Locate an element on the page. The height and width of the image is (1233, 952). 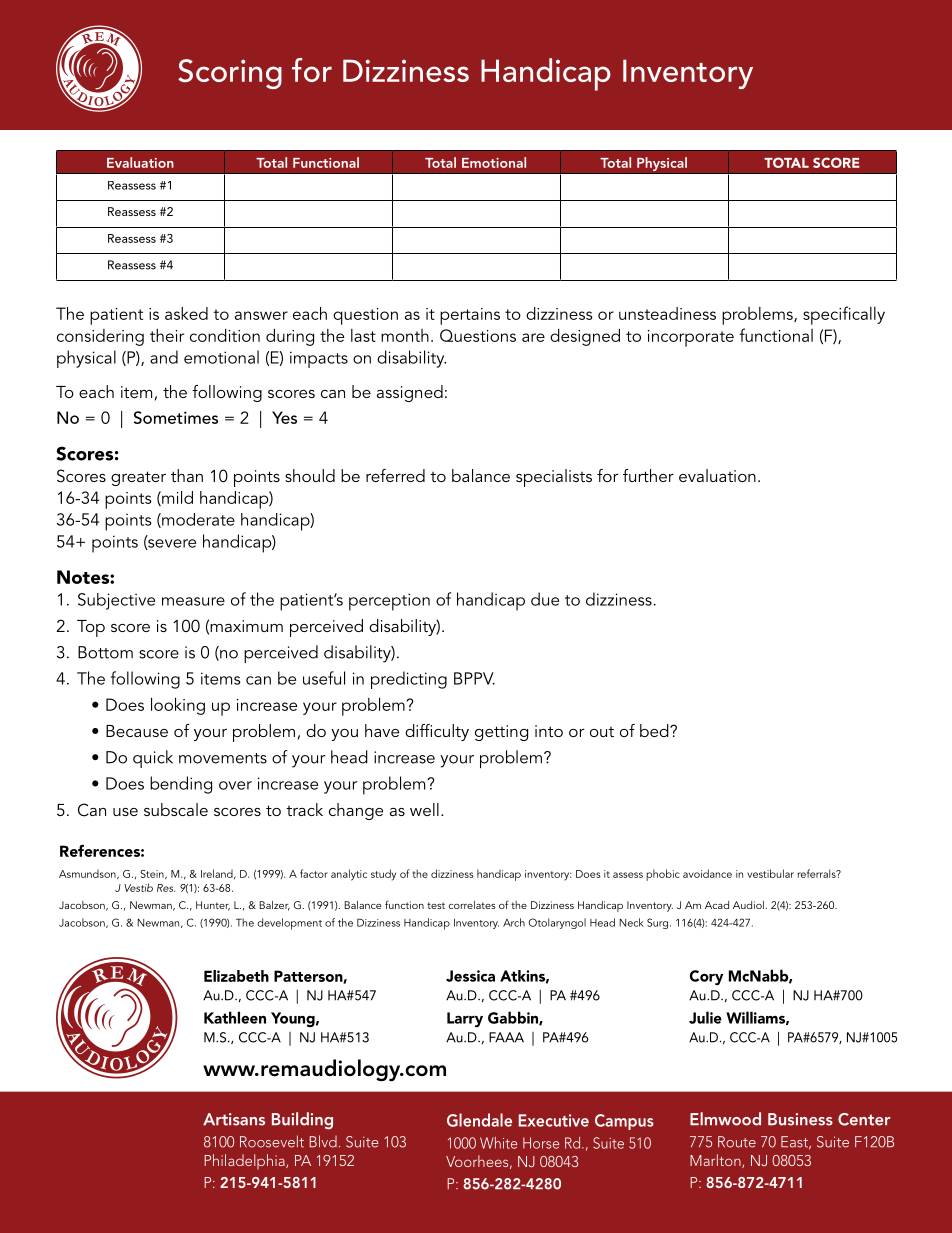
specifically is located at coordinates (844, 315).
